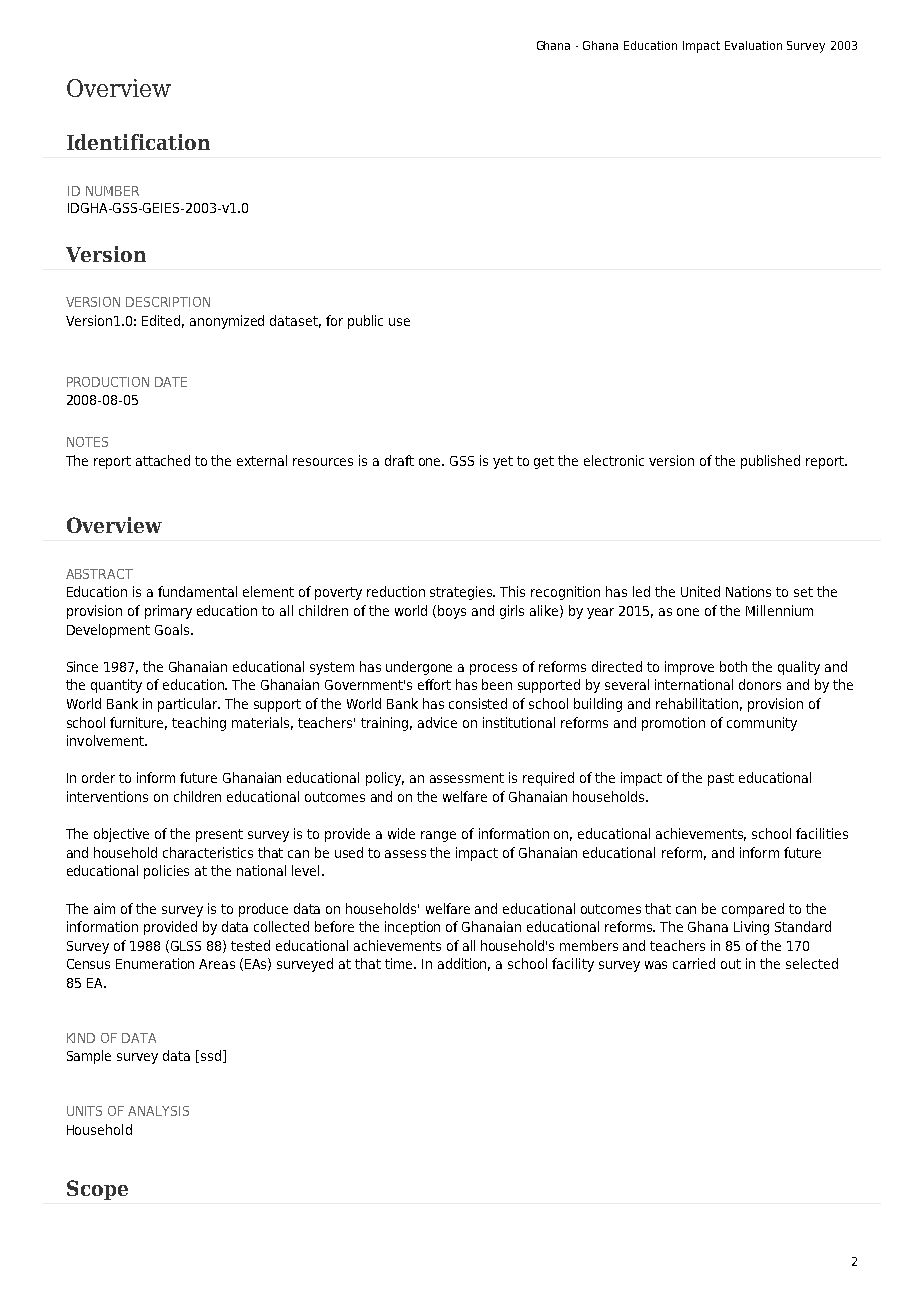  I want to click on published, so click(770, 462).
